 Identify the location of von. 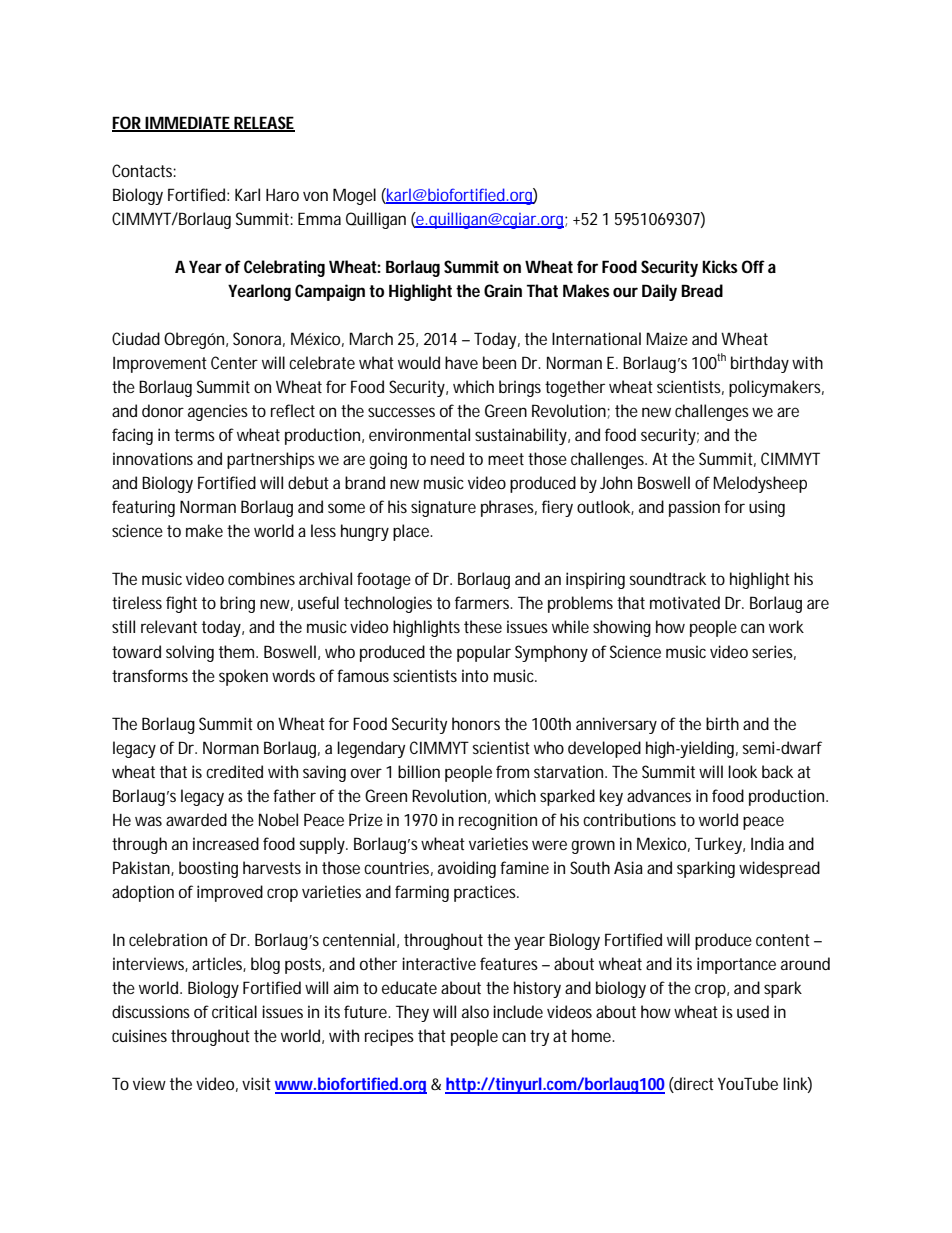
(315, 196).
